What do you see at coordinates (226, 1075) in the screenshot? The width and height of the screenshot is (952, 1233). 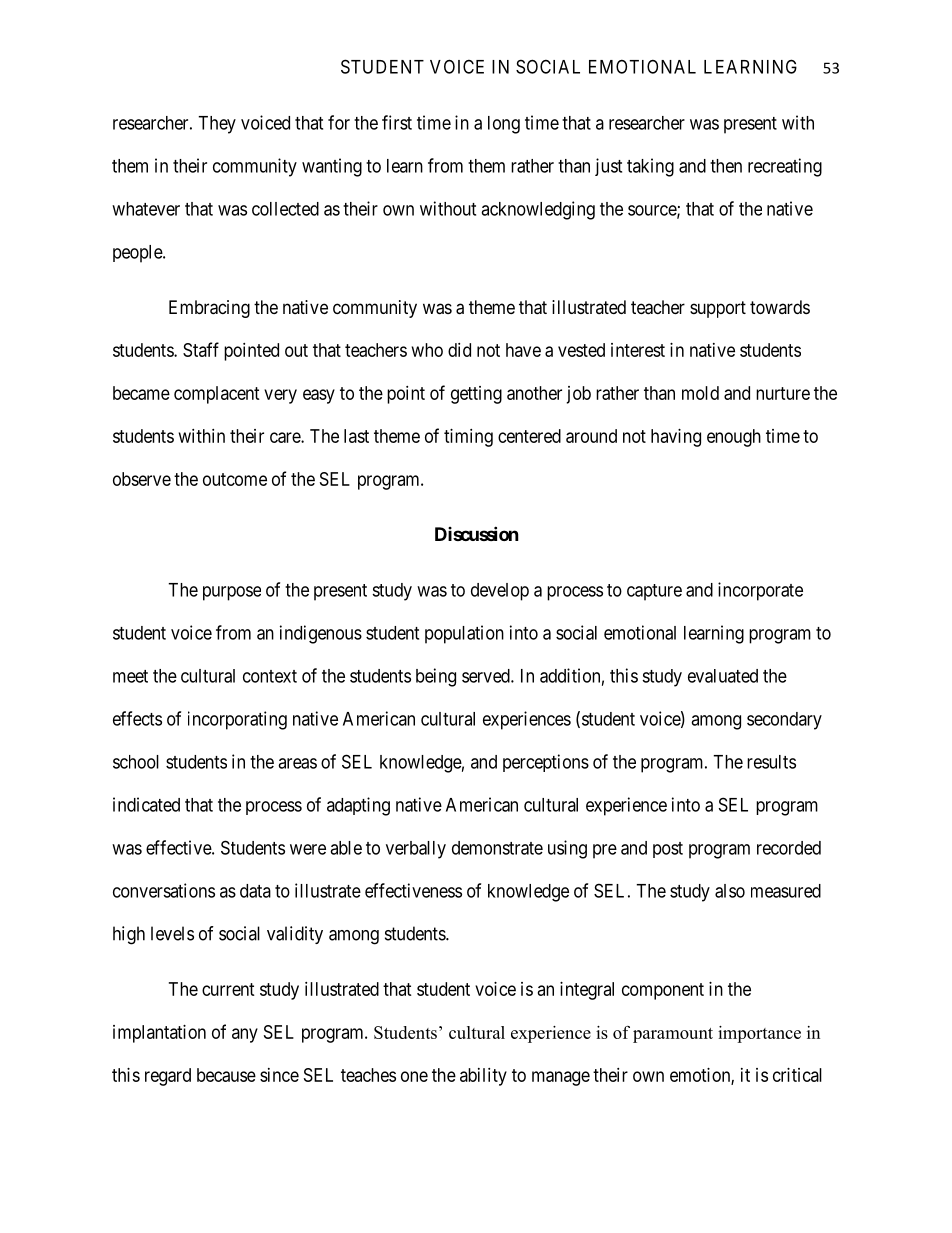 I see `because` at bounding box center [226, 1075].
